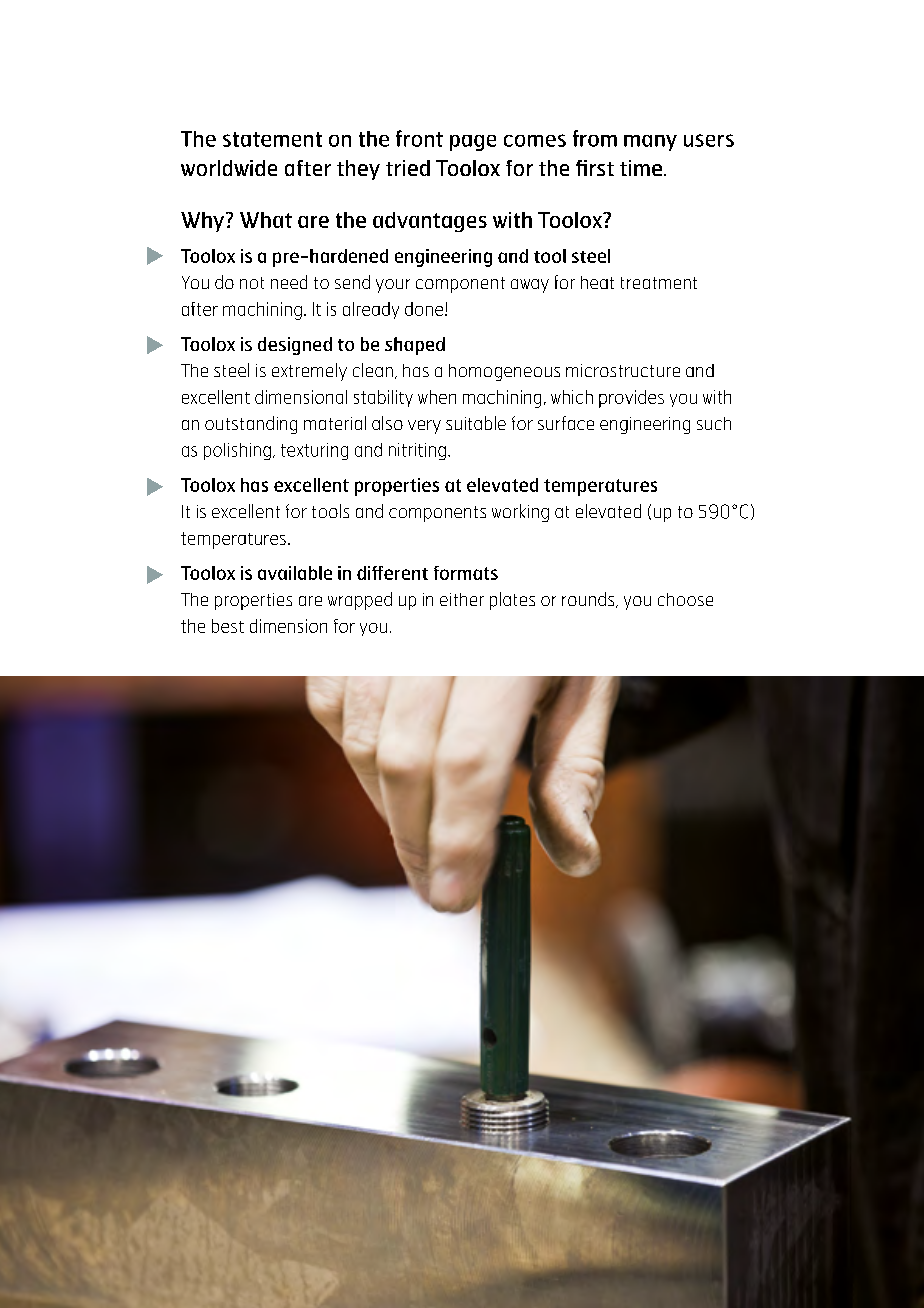  Describe the element at coordinates (659, 283) in the document. I see `treatment` at that location.
